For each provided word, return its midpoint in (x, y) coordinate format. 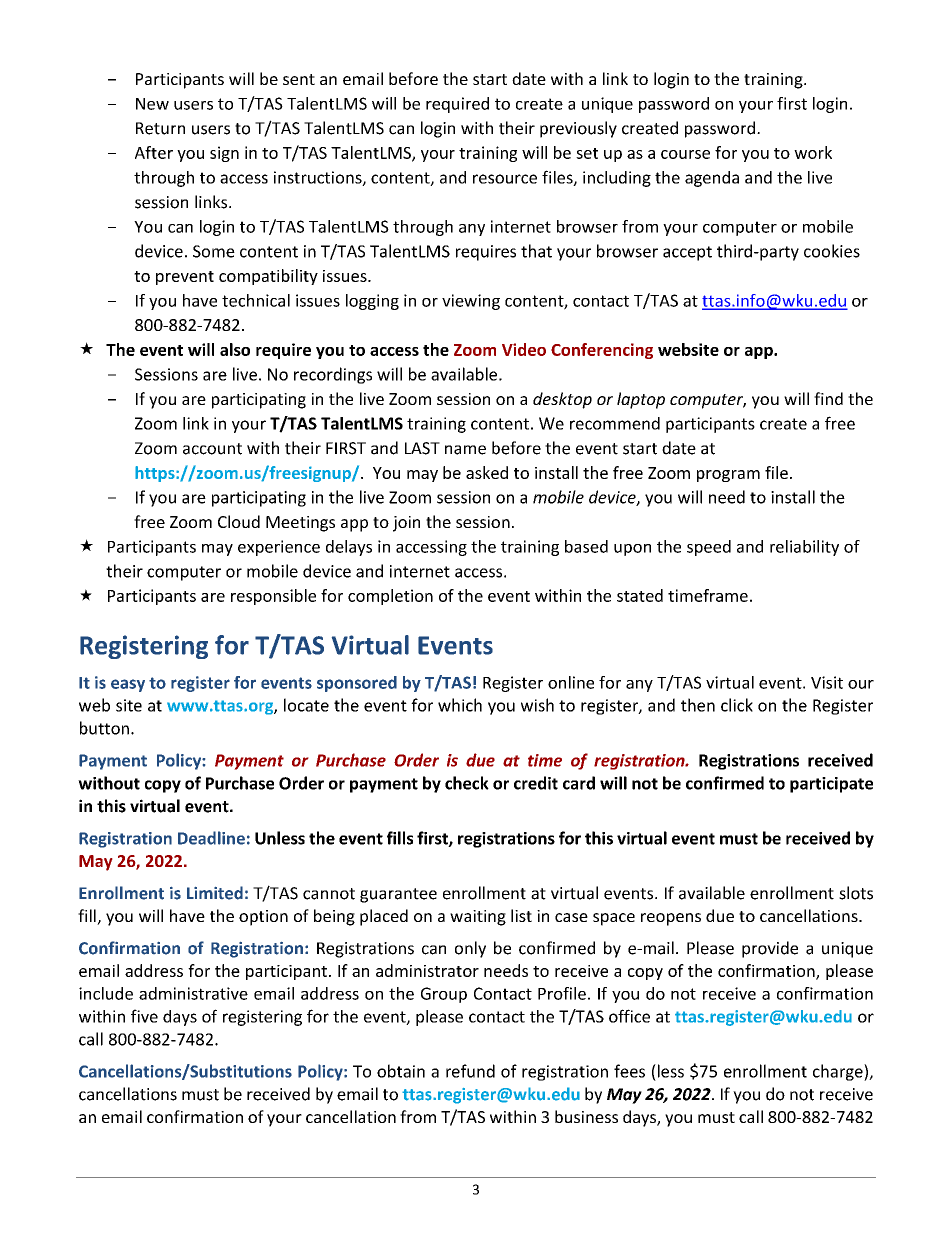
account (212, 449)
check (467, 783)
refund (470, 1071)
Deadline (211, 838)
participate (831, 785)
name (465, 450)
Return (160, 128)
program (728, 476)
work (813, 152)
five (144, 1016)
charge (839, 1072)
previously (578, 129)
